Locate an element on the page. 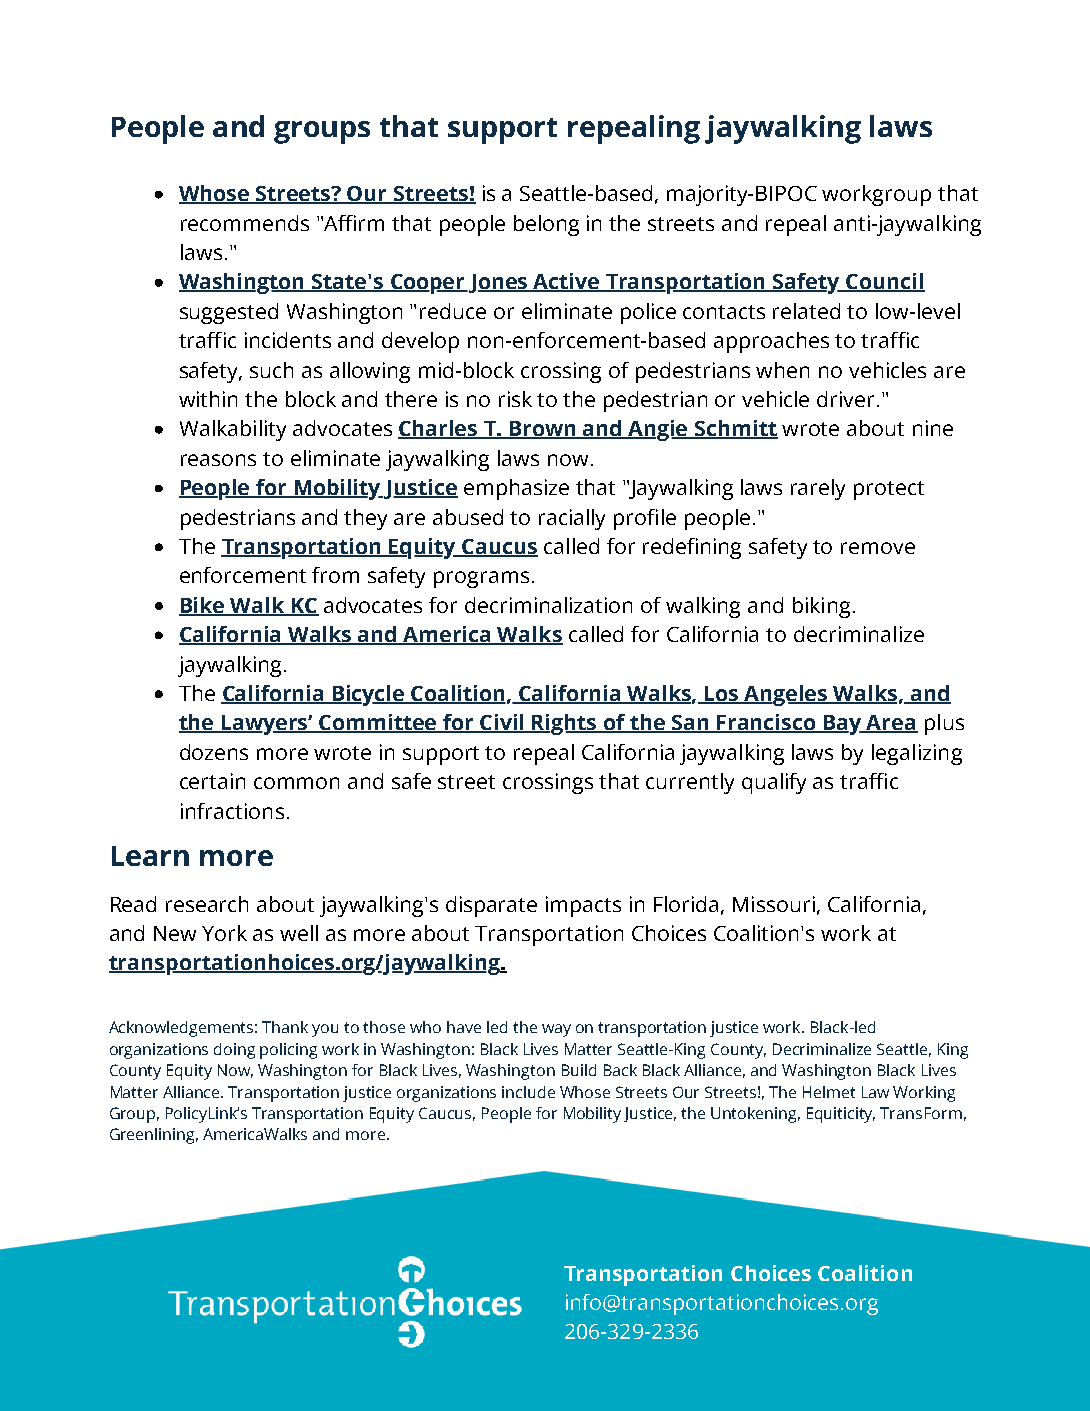  Council is located at coordinates (884, 282).
